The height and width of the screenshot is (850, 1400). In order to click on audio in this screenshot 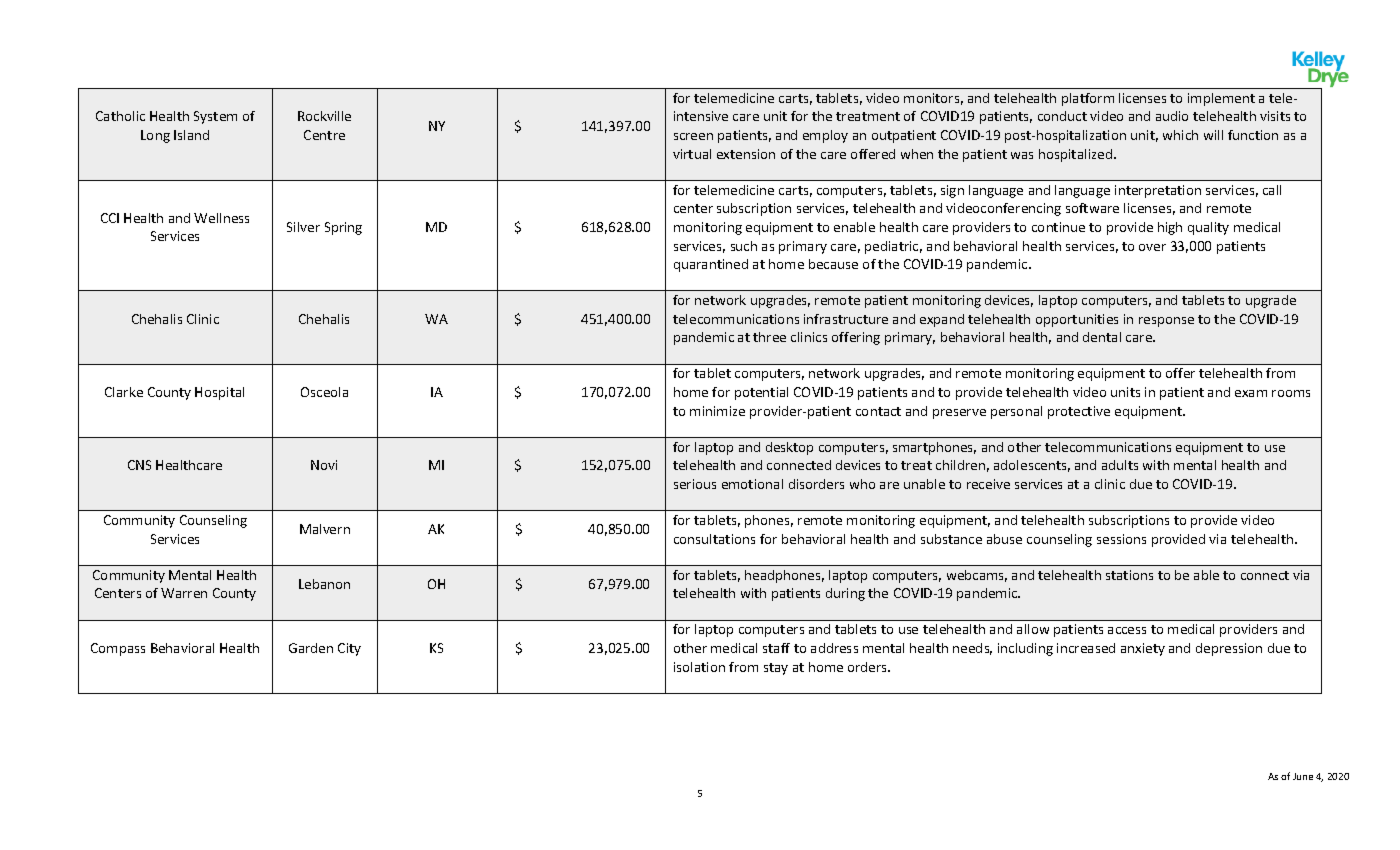, I will do `click(1172, 116)`.
